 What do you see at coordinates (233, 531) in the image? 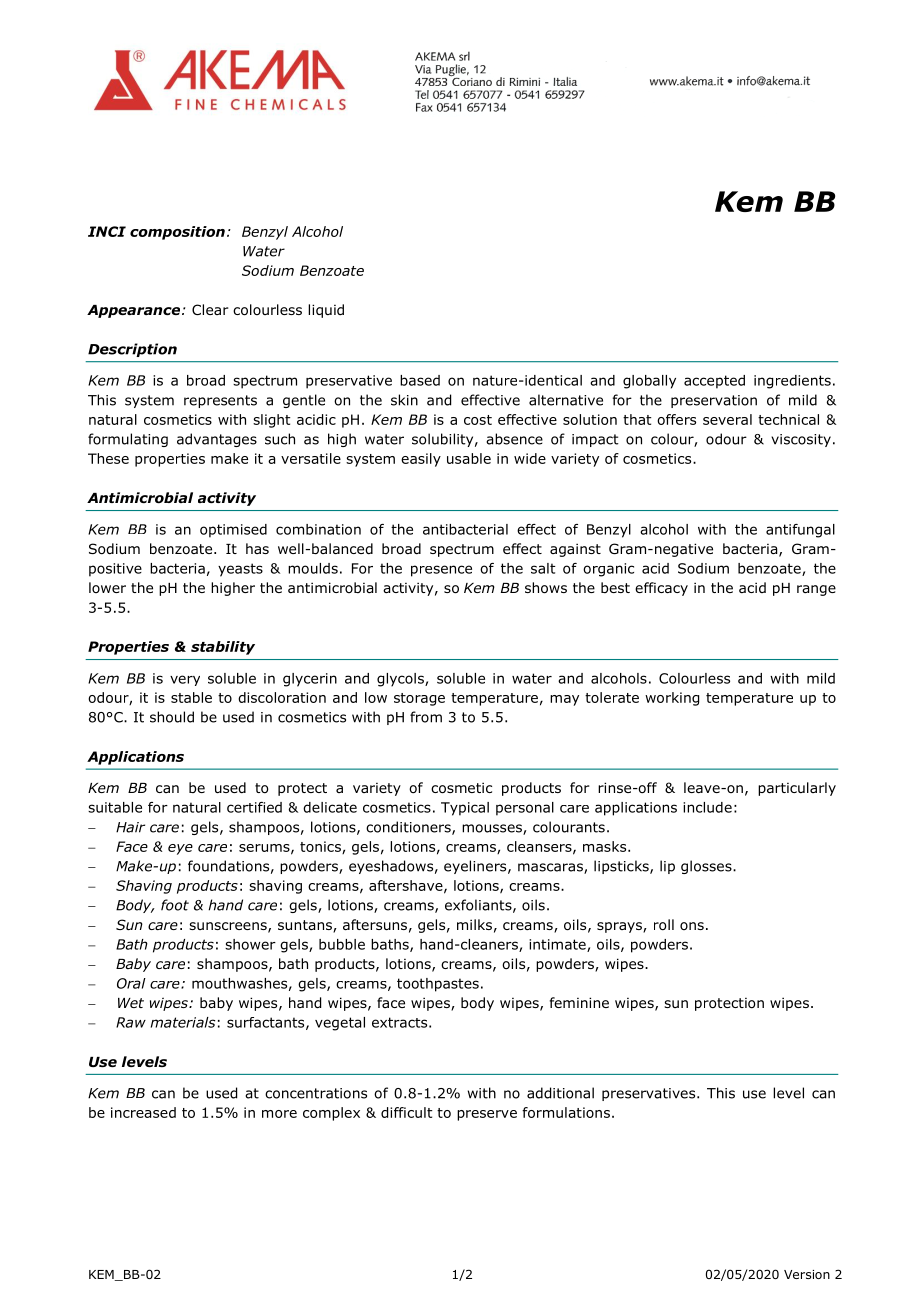
I see `optimised` at bounding box center [233, 531].
